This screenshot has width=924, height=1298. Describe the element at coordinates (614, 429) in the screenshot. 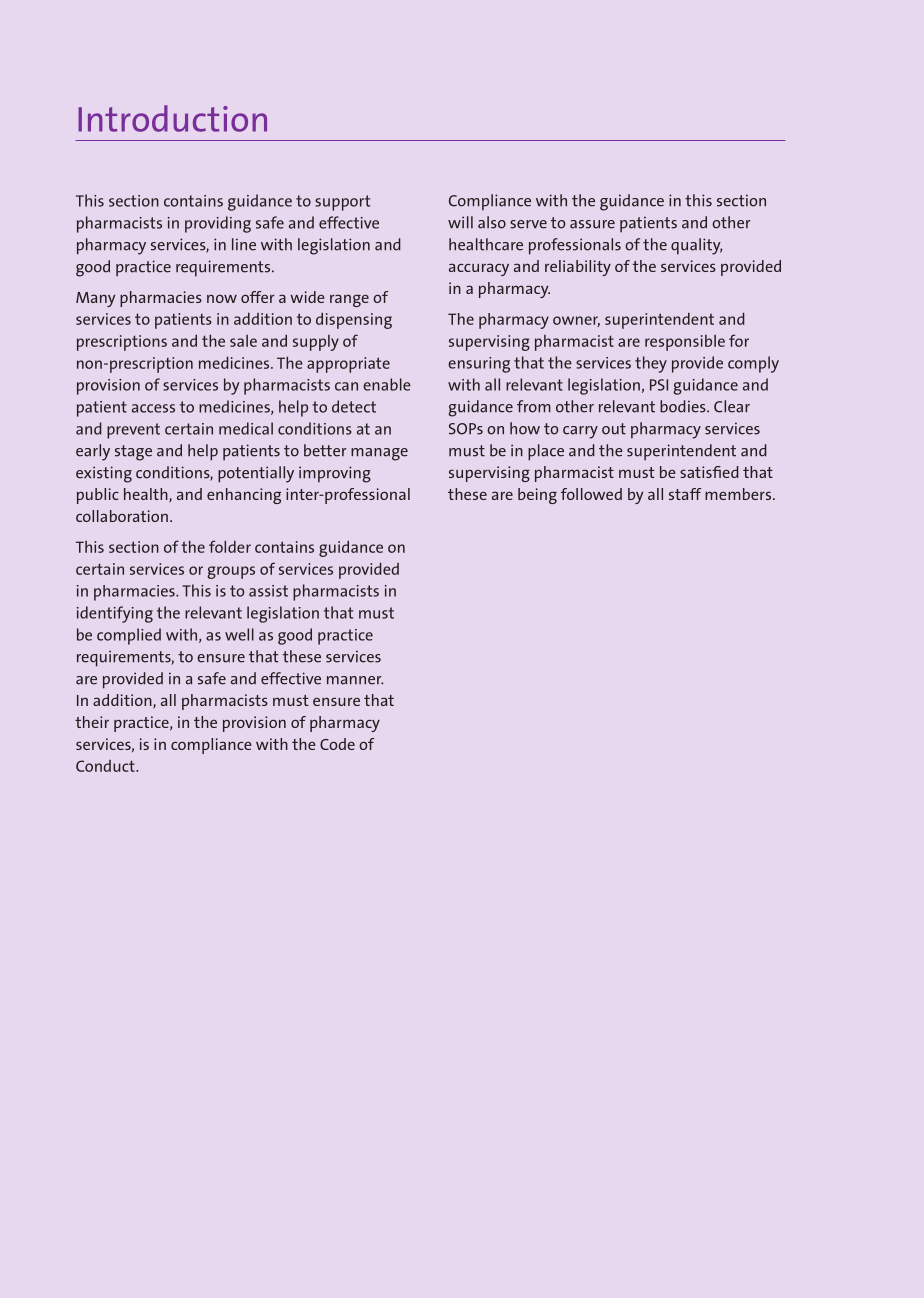

I see `out` at that location.
